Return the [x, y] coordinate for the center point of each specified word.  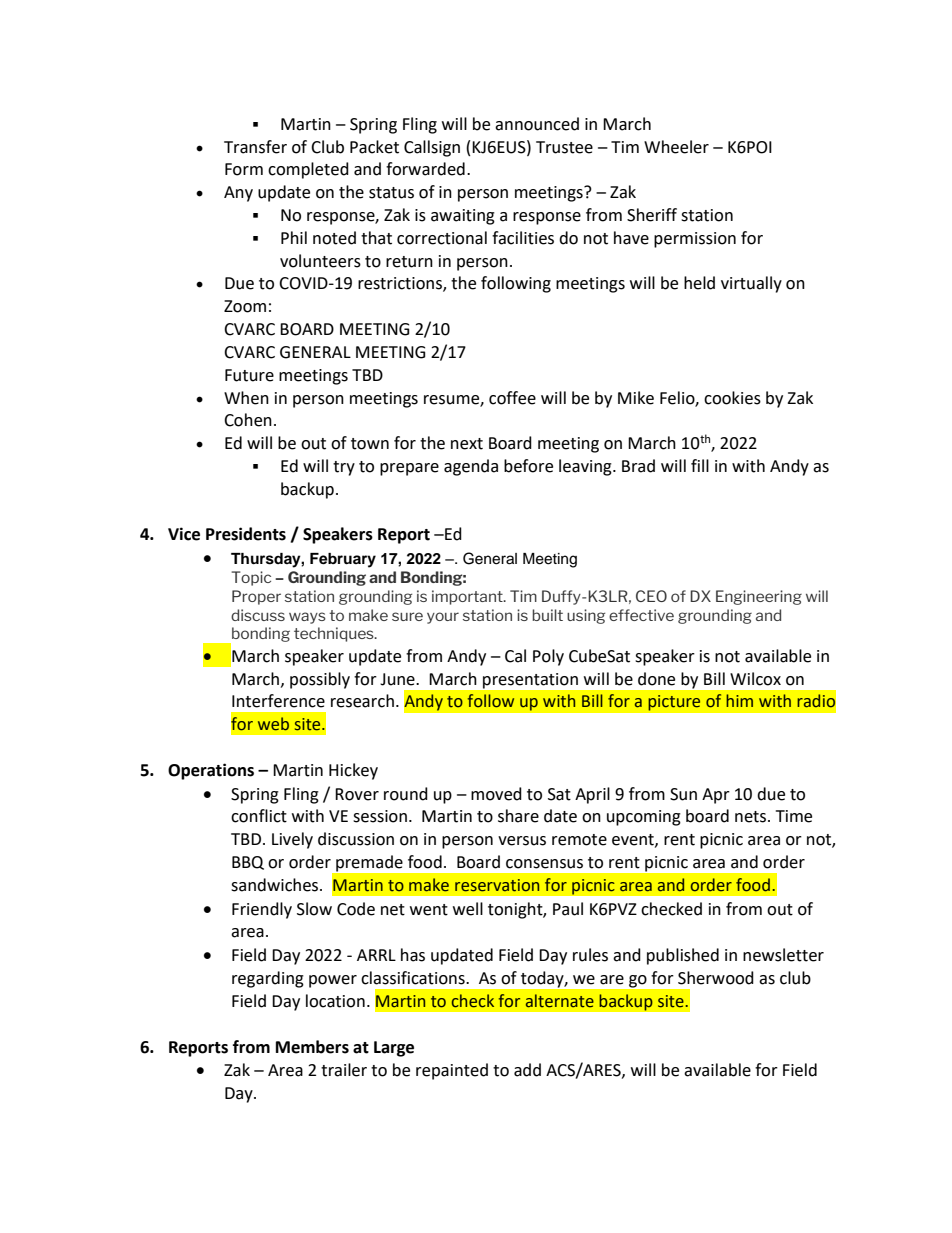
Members [312, 1047]
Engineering [759, 597]
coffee [512, 398]
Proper [256, 597]
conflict [259, 816]
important [468, 597]
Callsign [432, 148]
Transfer [255, 147]
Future [249, 375]
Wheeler [676, 147]
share [518, 816]
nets [752, 817]
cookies [732, 398]
